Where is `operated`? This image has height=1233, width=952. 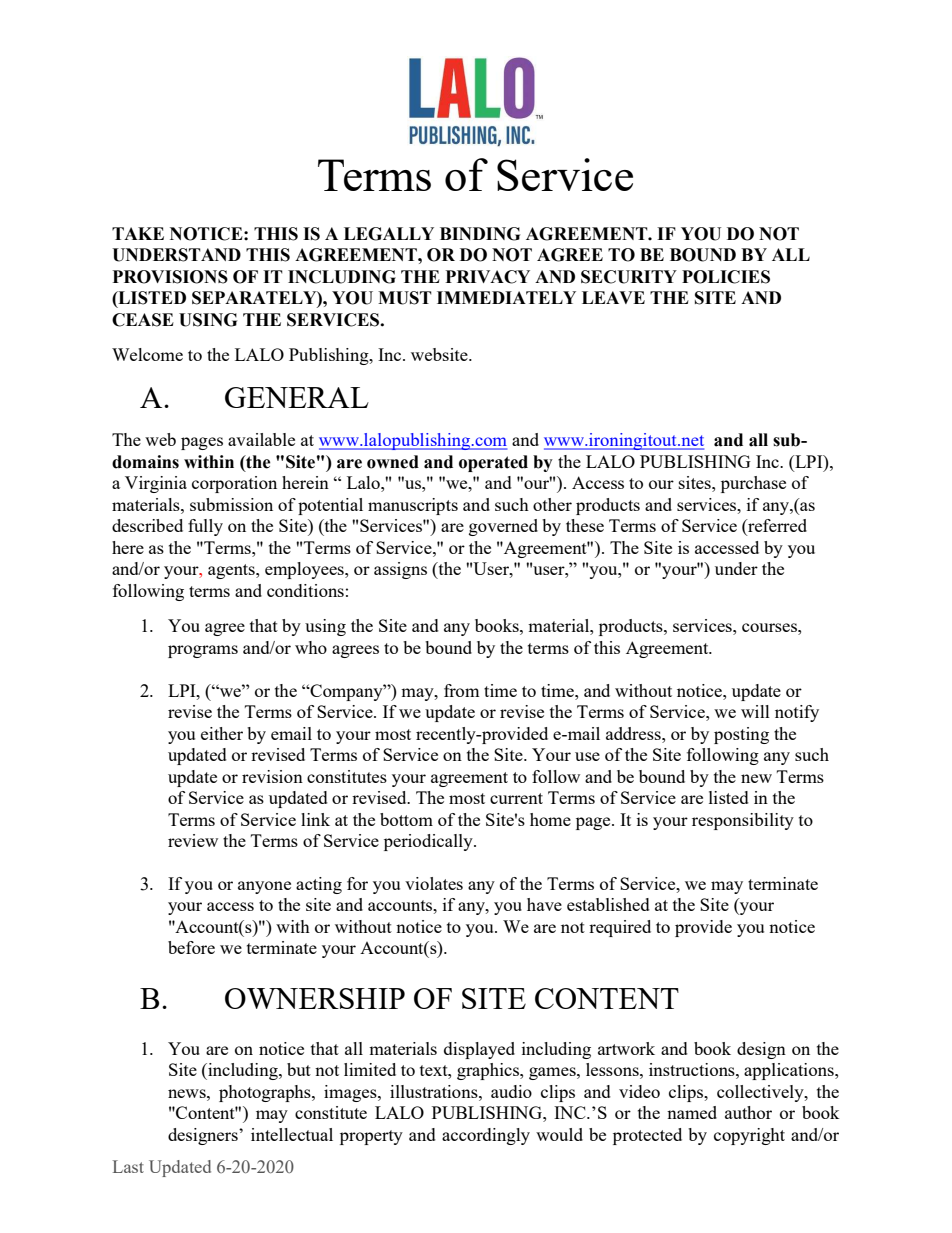 operated is located at coordinates (493, 463).
